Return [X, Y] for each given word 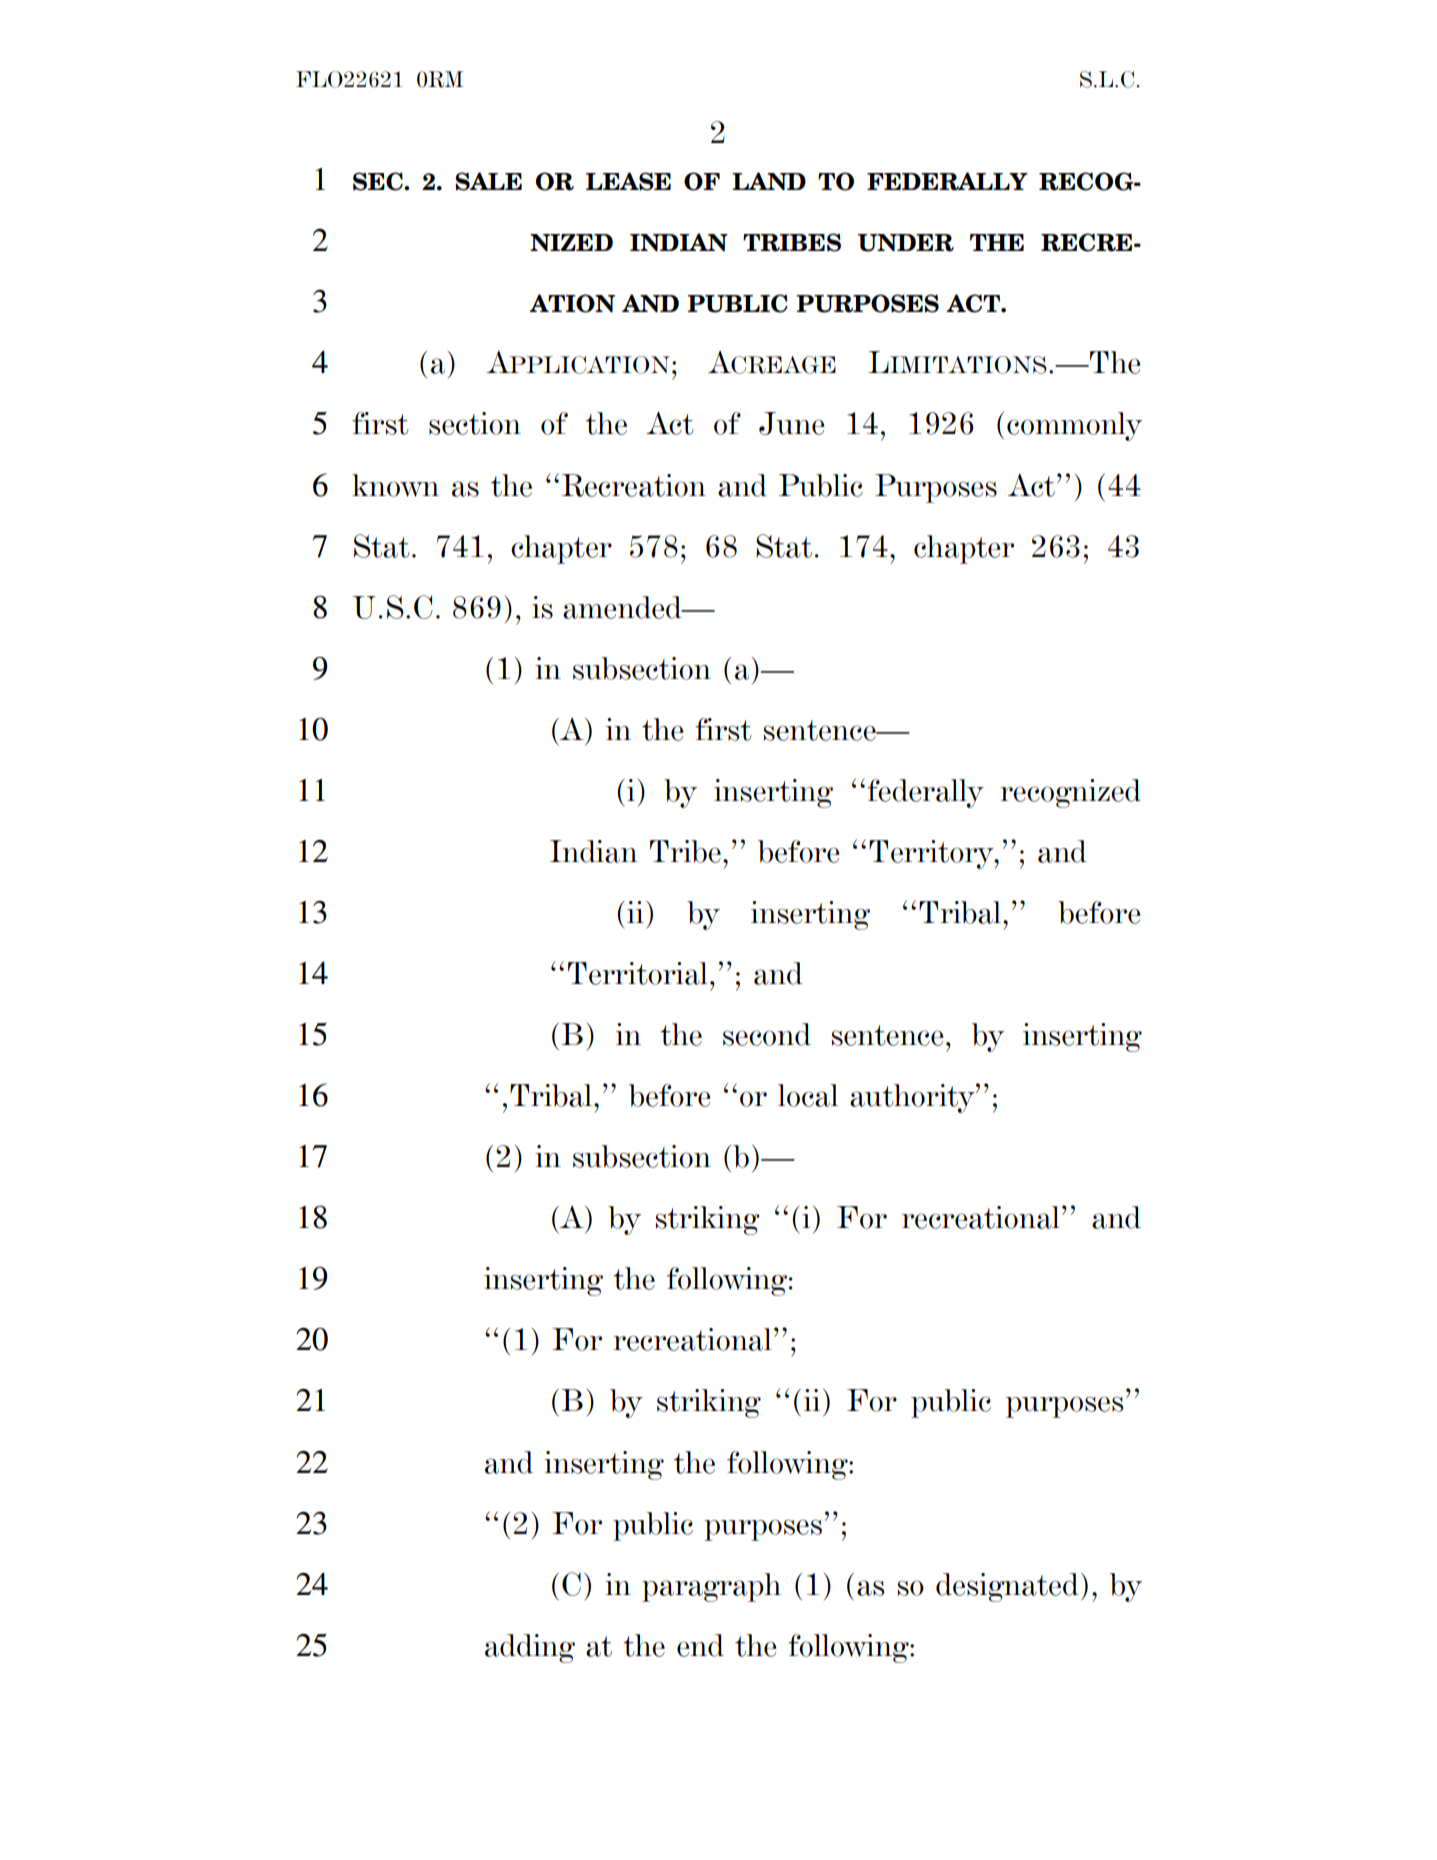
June [792, 423]
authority [913, 1098]
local [808, 1095]
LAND [769, 181]
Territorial [638, 973]
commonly [1074, 426]
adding [530, 1648]
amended [623, 607]
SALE [488, 181]
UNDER [906, 243]
